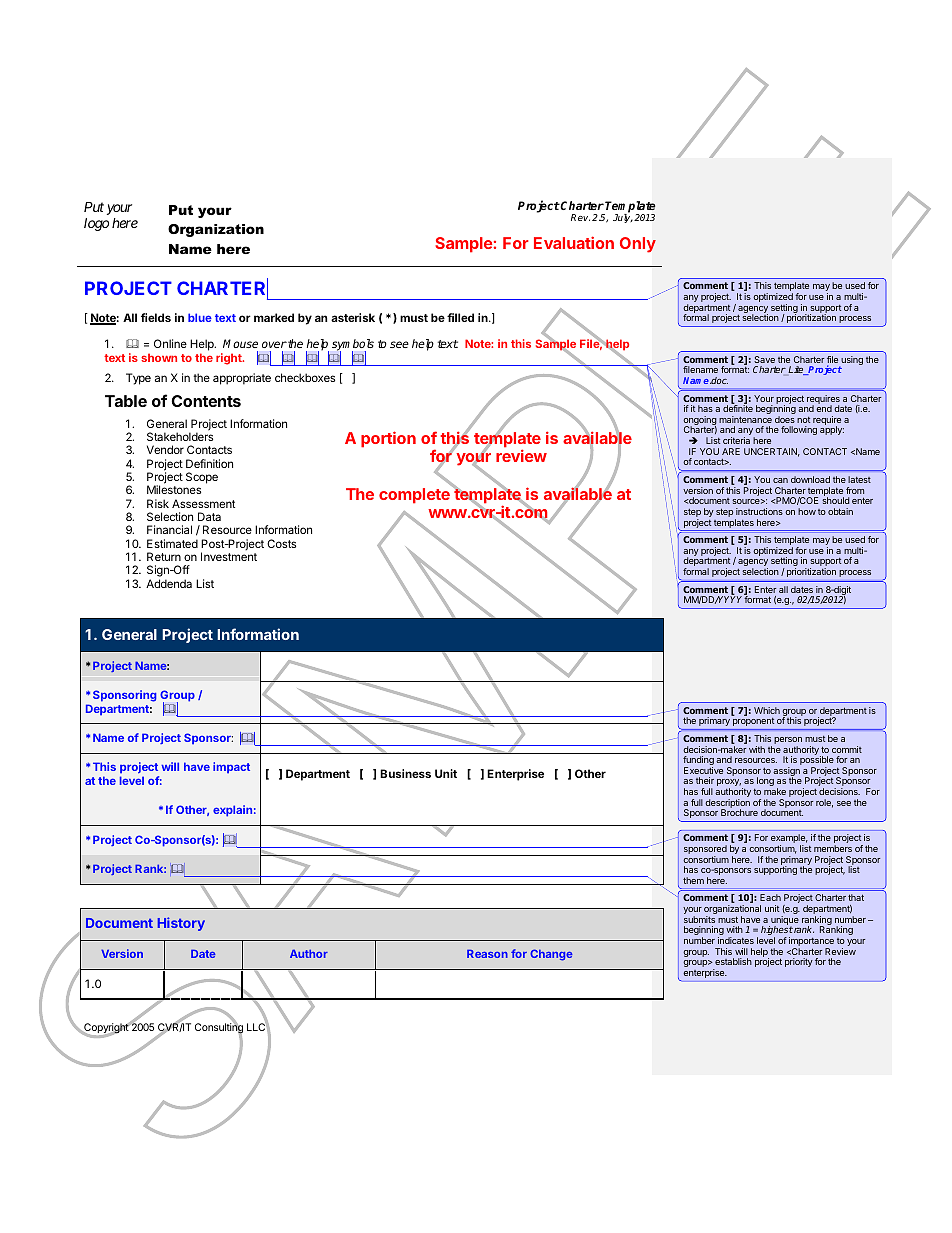 The height and width of the page is (1233, 952). Describe the element at coordinates (180, 436) in the page. I see `Stakeholders` at that location.
